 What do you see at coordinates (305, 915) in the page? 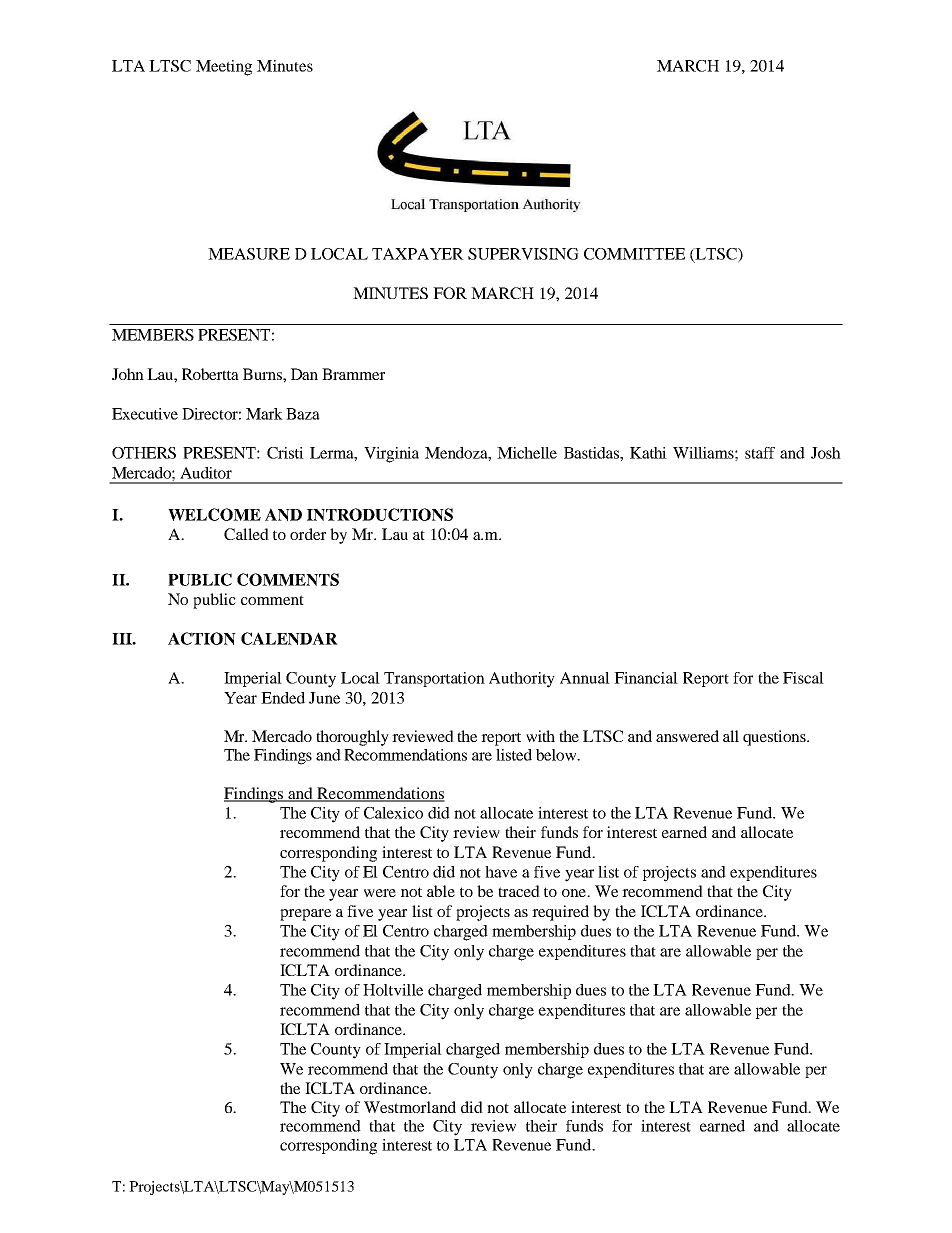
I see `prepare` at bounding box center [305, 915].
